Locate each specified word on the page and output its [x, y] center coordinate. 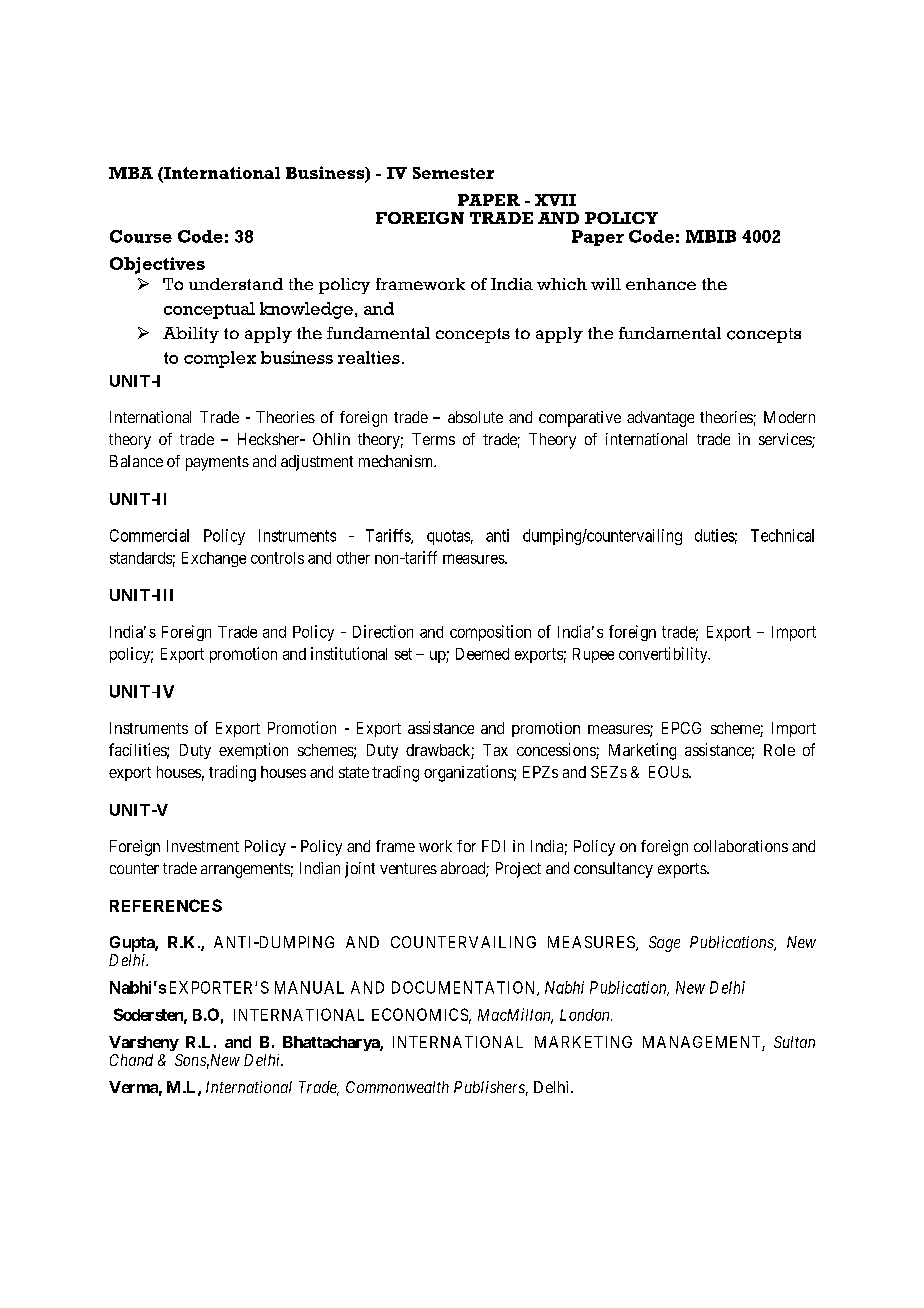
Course [141, 236]
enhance [661, 284]
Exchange [214, 559]
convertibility [664, 655]
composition [490, 633]
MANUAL [309, 987]
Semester [453, 173]
